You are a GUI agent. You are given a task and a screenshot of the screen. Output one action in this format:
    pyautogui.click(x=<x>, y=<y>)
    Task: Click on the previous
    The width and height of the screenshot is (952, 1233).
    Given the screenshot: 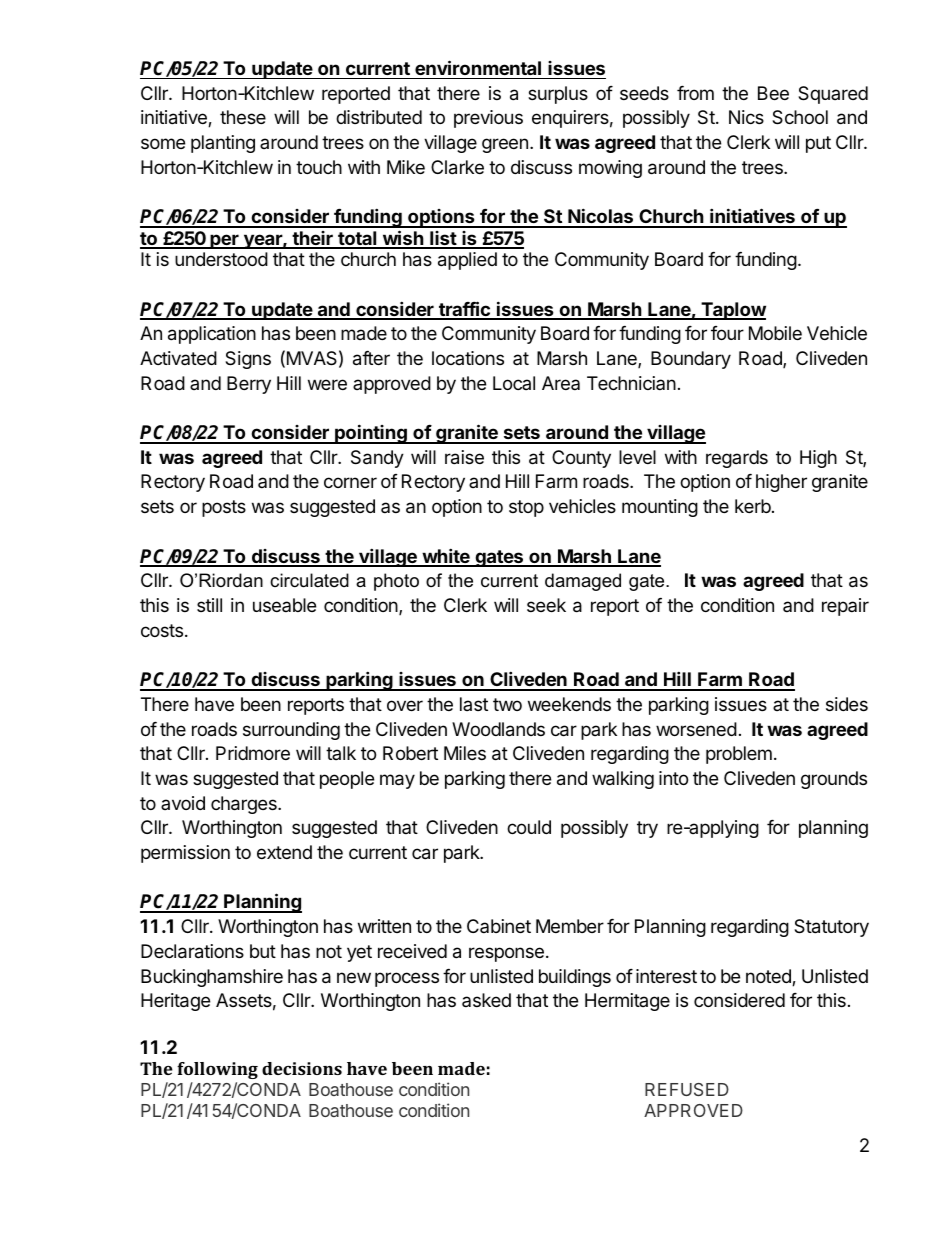 What is the action you would take?
    pyautogui.click(x=488, y=119)
